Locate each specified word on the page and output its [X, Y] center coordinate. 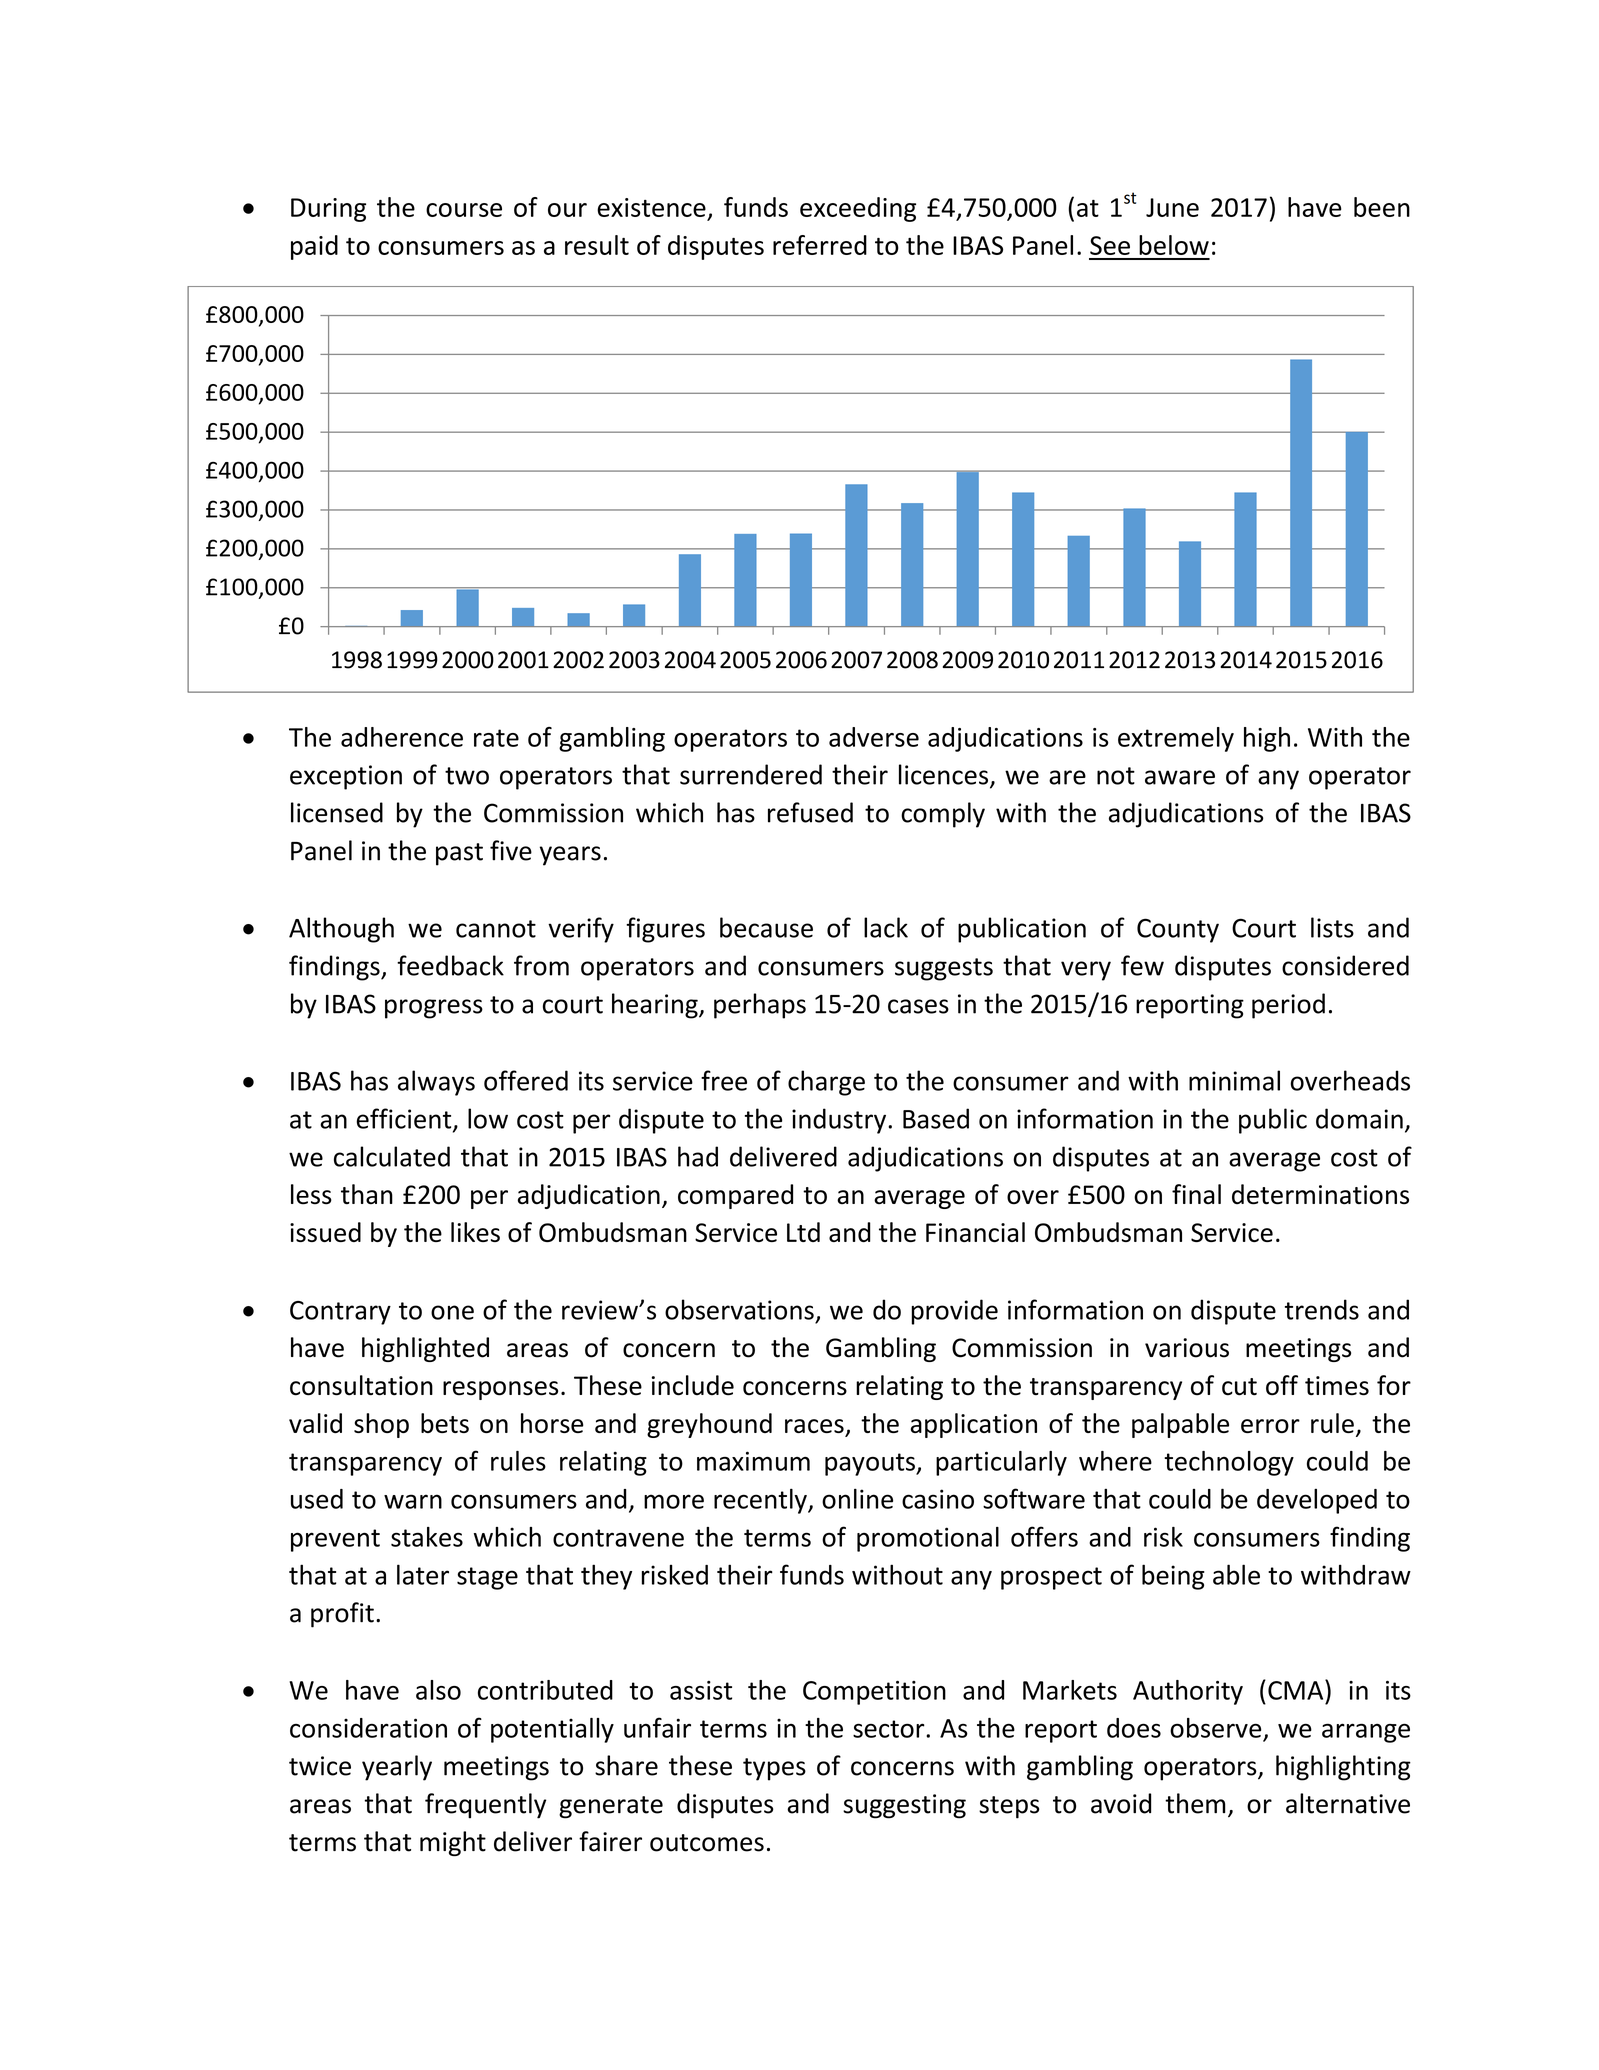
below [1174, 245]
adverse [874, 737]
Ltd [803, 1232]
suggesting [904, 1806]
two [467, 776]
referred [820, 245]
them [1195, 1803]
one [452, 1312]
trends [1322, 1309]
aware [1180, 777]
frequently [485, 1806]
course [464, 210]
